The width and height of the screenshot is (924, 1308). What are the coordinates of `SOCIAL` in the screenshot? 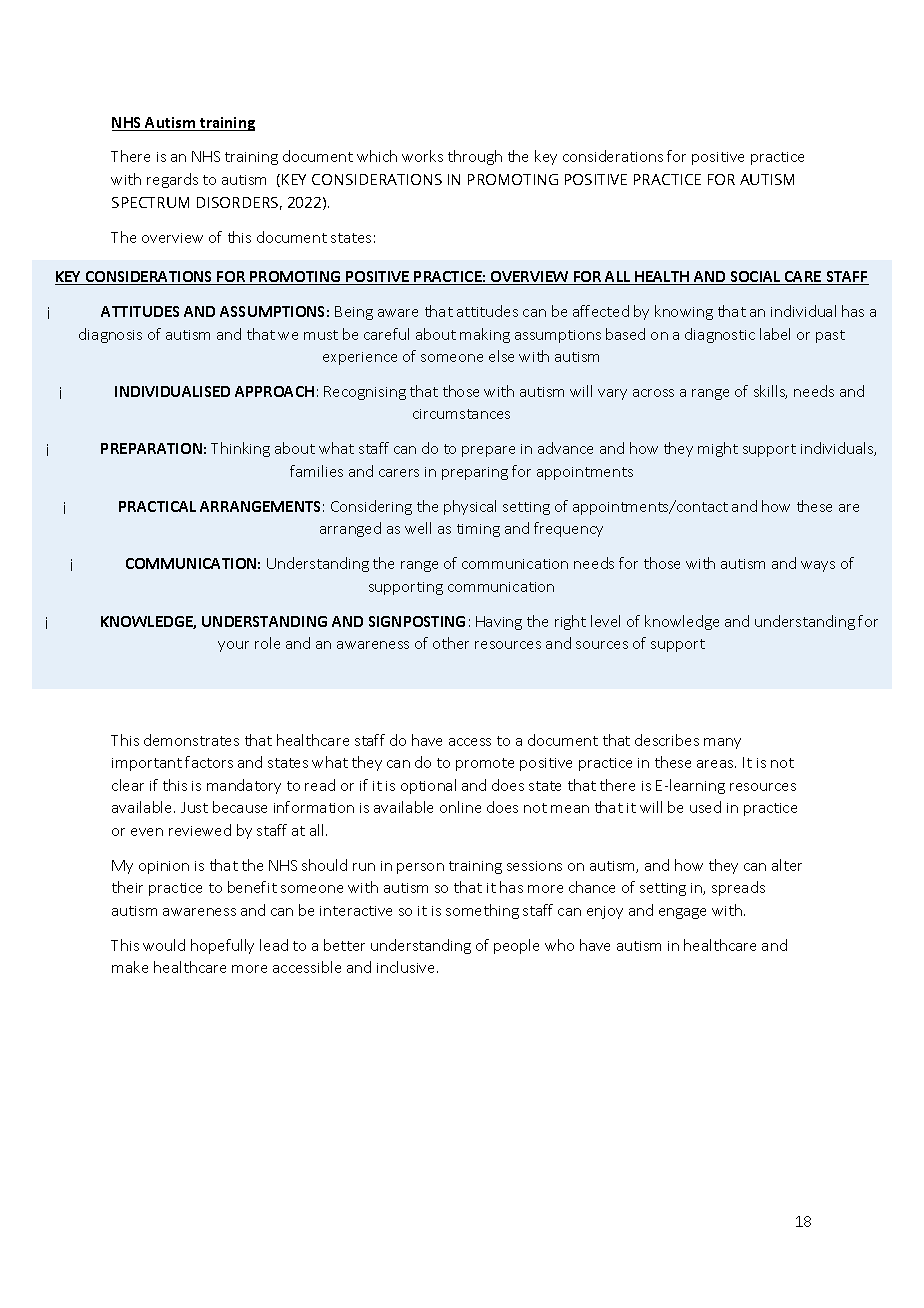 It's located at (755, 278).
